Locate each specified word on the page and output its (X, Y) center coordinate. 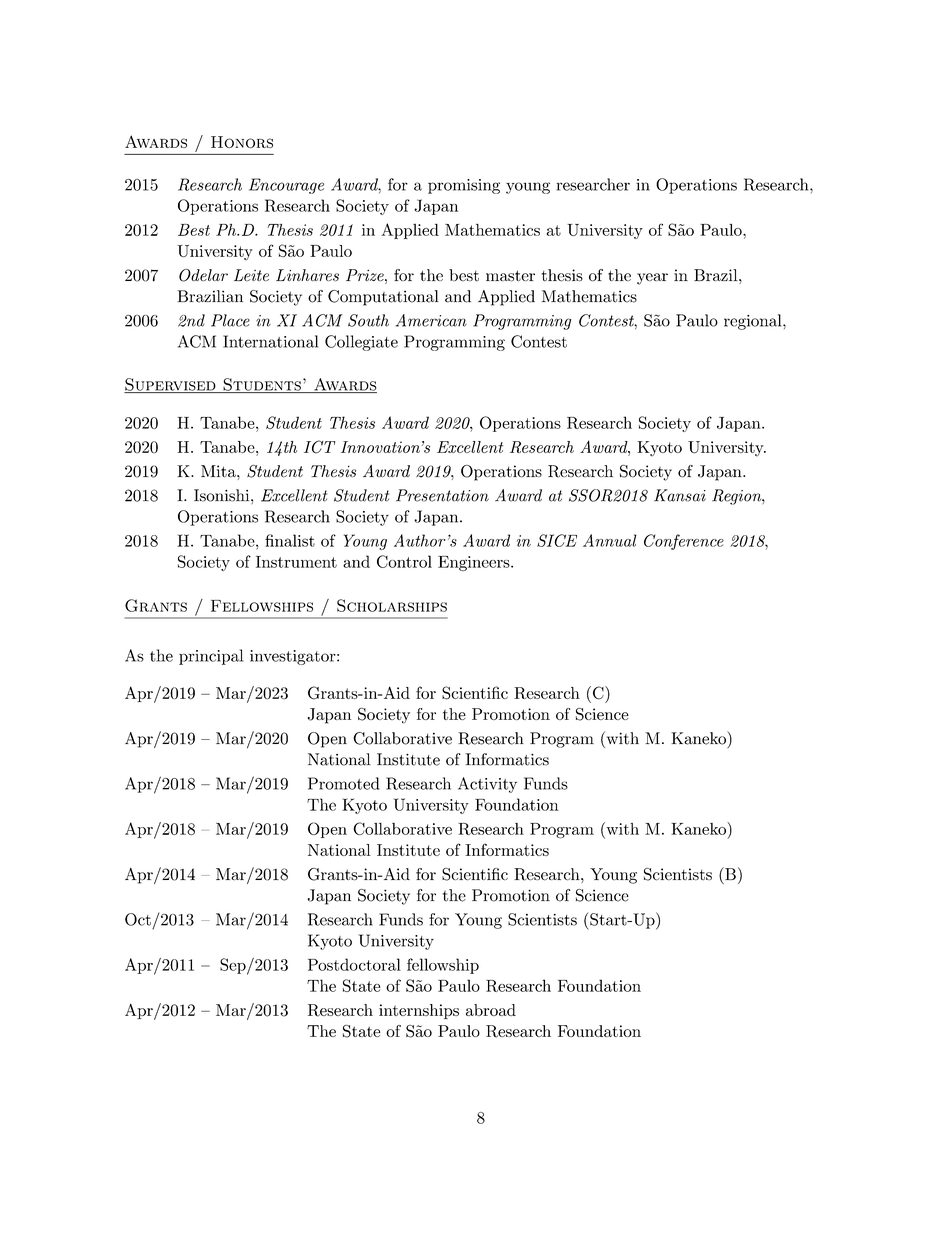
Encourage (286, 186)
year (652, 279)
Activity (487, 785)
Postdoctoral (354, 964)
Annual (610, 540)
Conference (684, 542)
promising (464, 186)
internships (419, 1011)
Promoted (343, 783)
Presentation (442, 495)
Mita (219, 471)
